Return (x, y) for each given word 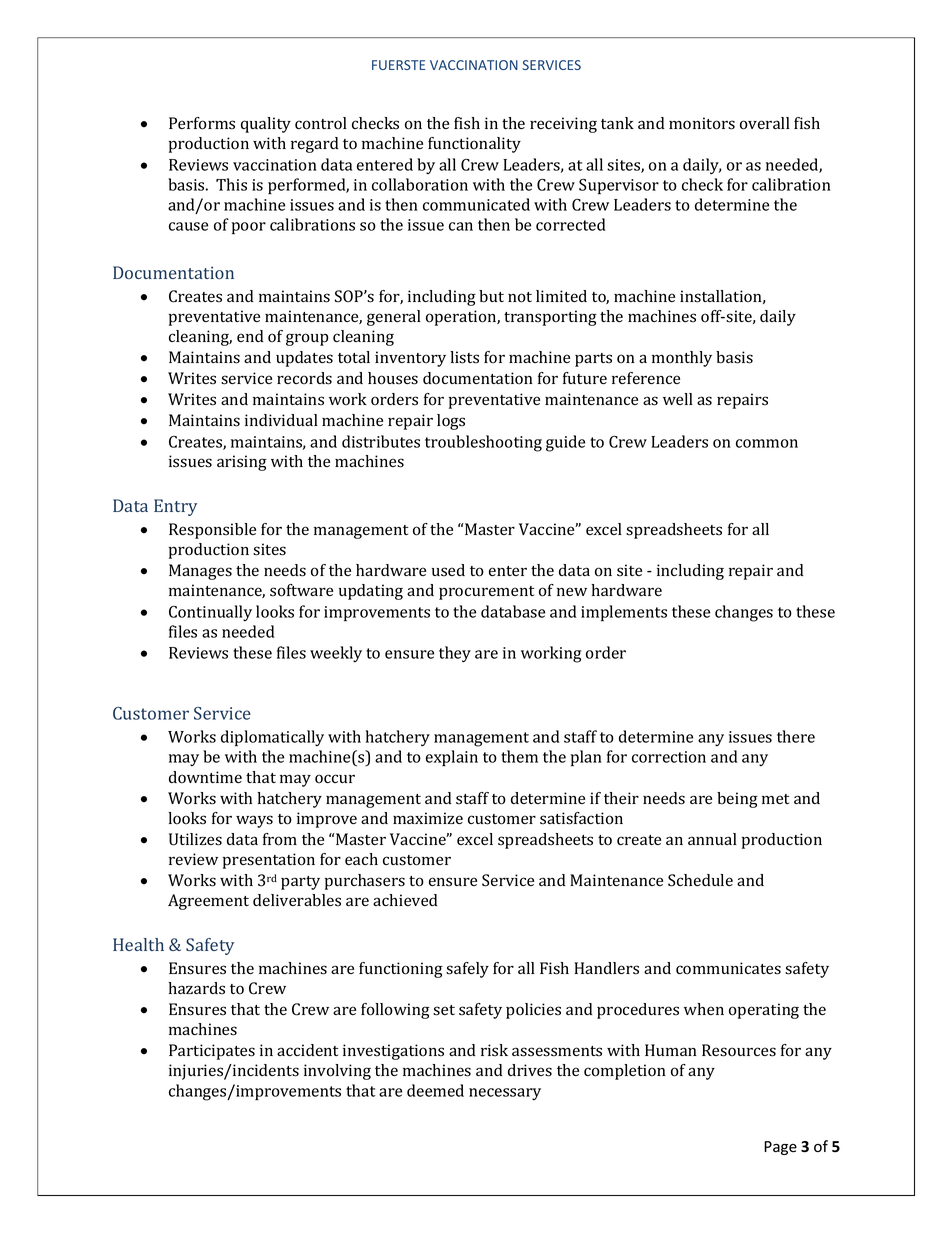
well (678, 399)
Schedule (700, 880)
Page (780, 1148)
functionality (474, 145)
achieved (405, 900)
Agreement (208, 902)
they (455, 654)
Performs (202, 123)
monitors (702, 123)
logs (451, 422)
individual (281, 420)
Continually (210, 613)
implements (624, 613)
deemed (435, 1090)
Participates (212, 1052)
